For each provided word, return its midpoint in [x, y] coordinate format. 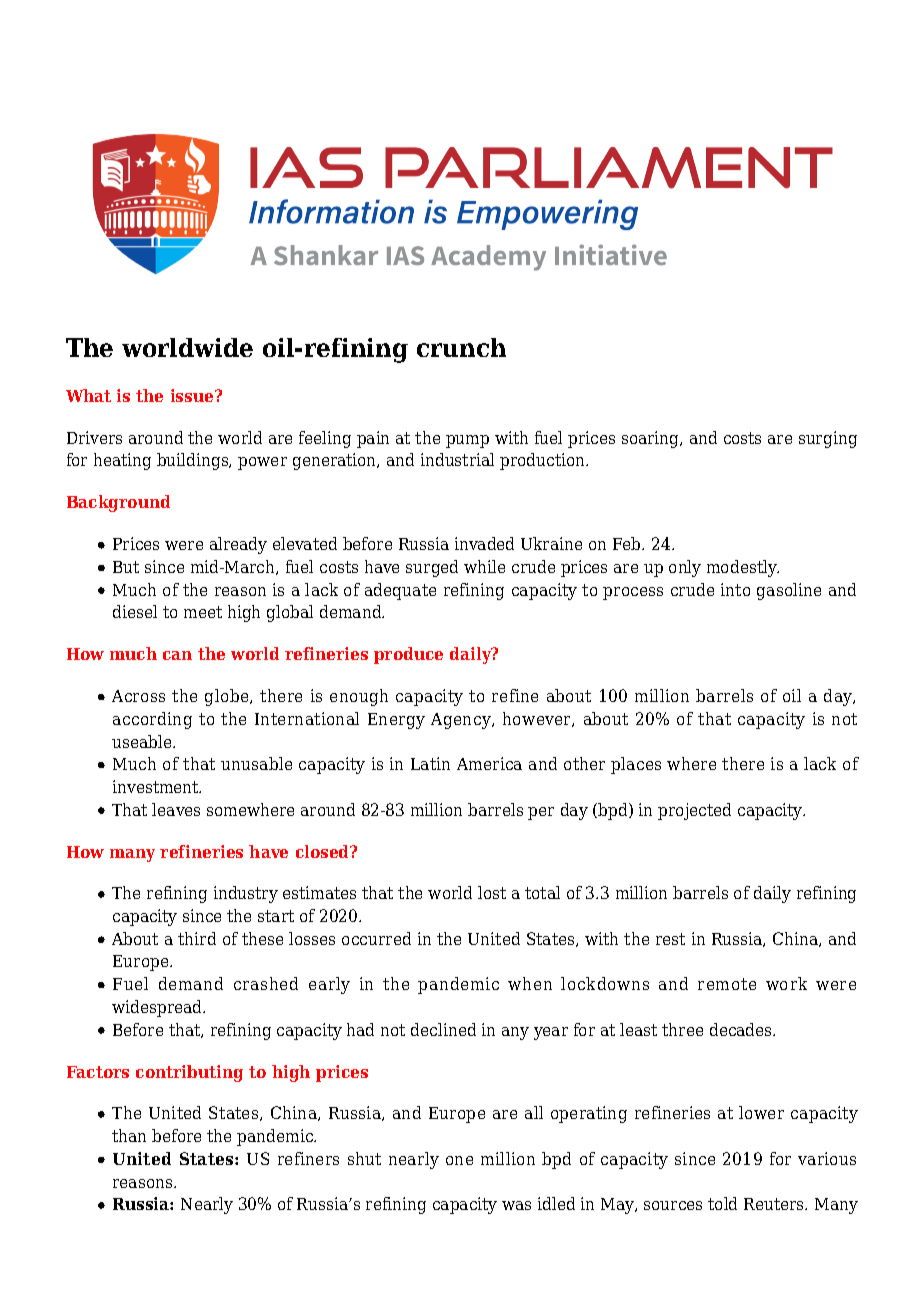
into [735, 589]
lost [492, 892]
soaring [652, 439]
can [177, 655]
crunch [461, 347]
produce [408, 655]
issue [193, 395]
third [197, 938]
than [129, 1135]
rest [670, 939]
